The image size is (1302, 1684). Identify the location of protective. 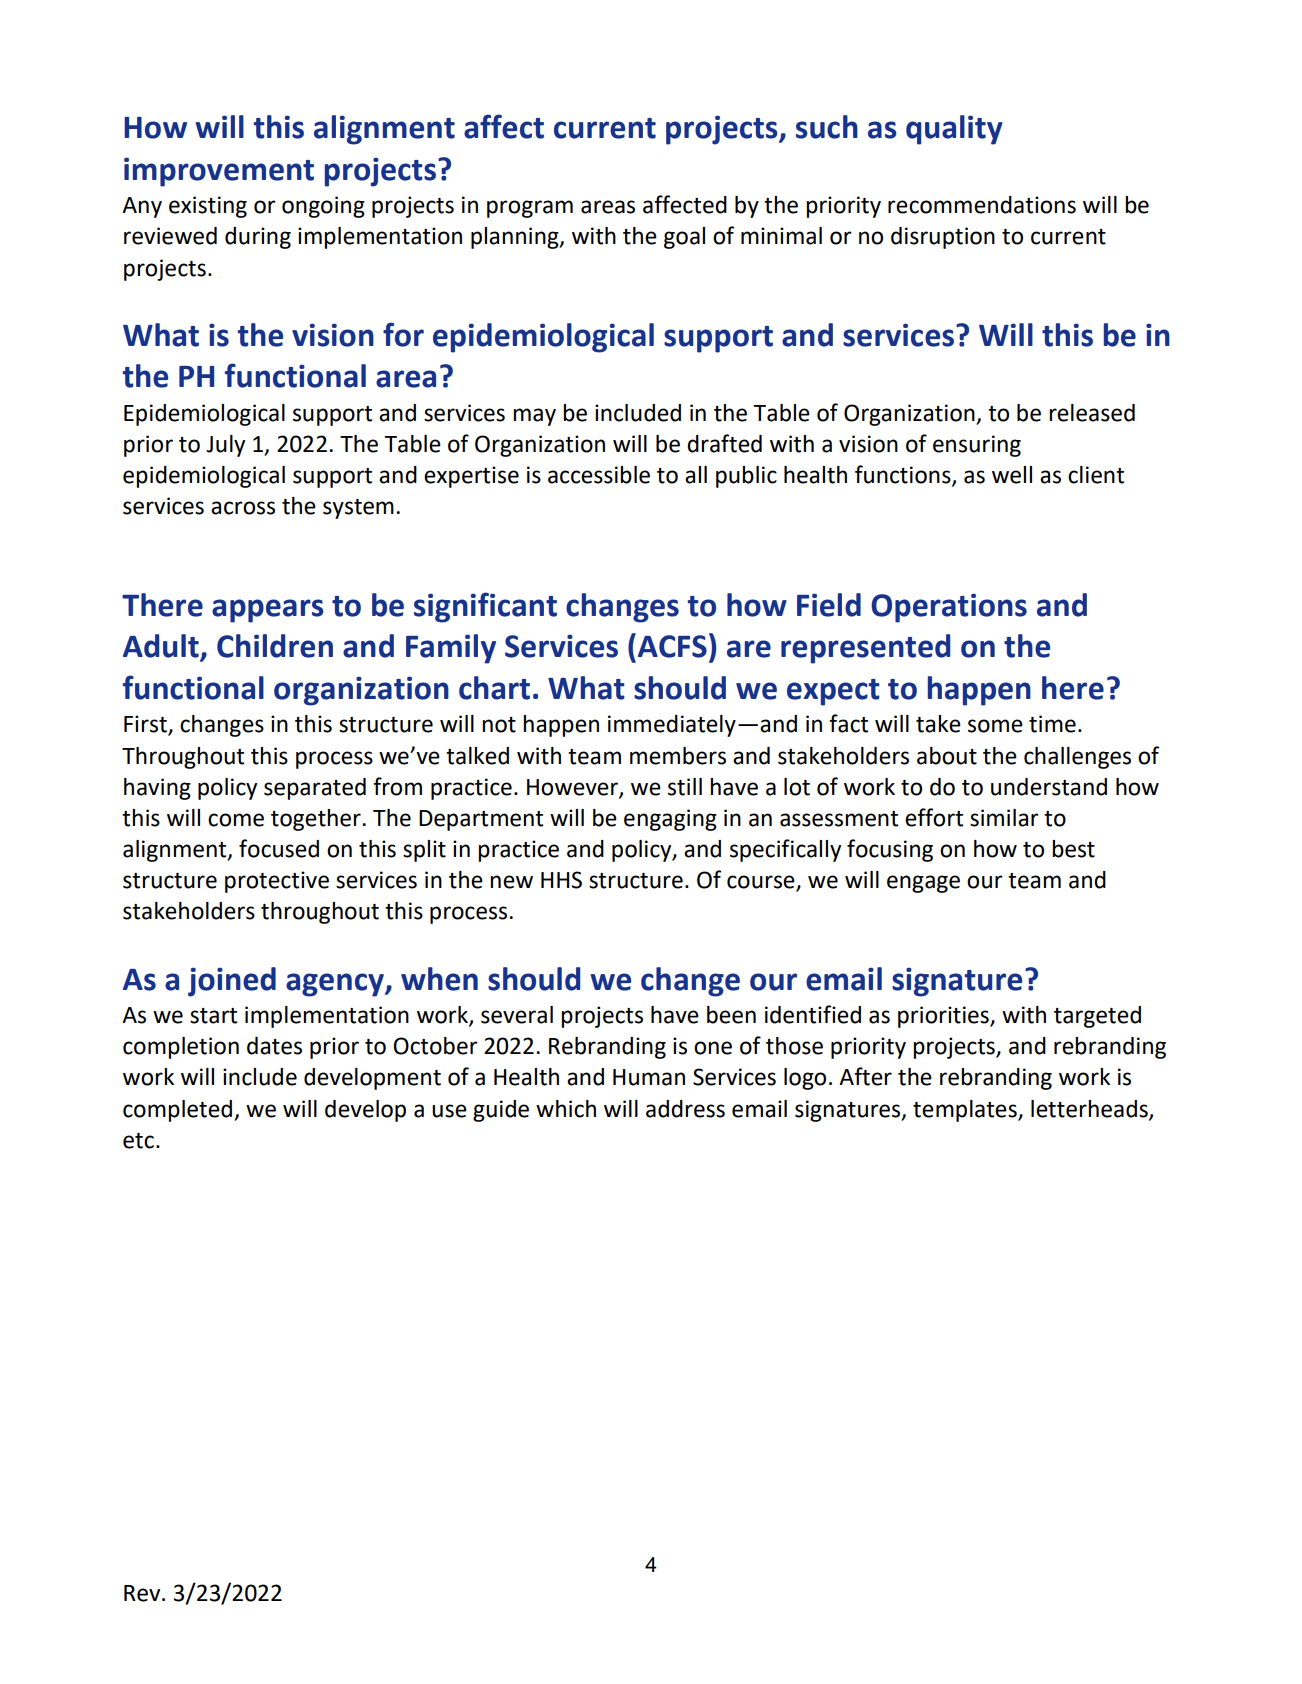
(277, 882).
